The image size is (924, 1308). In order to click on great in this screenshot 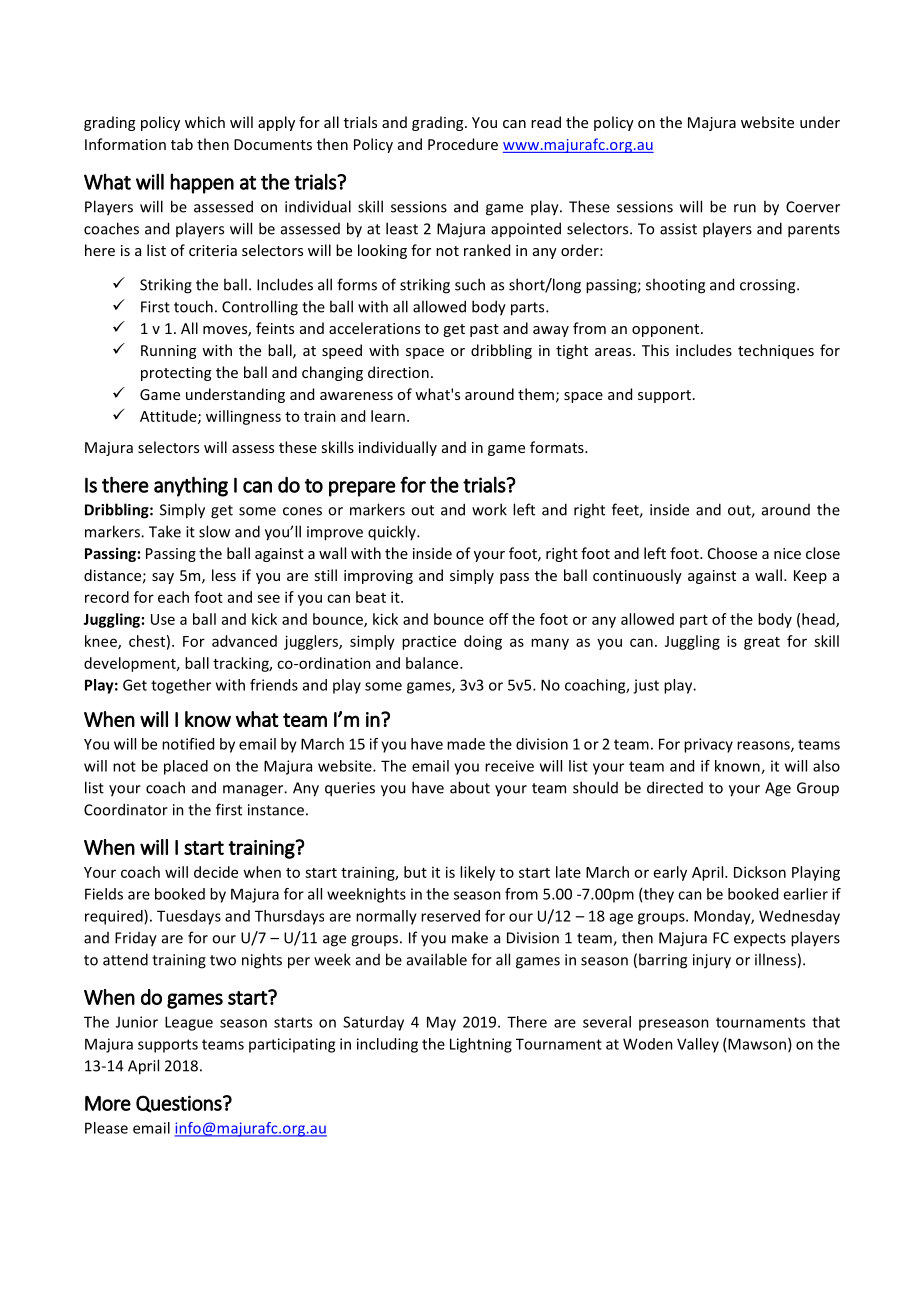, I will do `click(762, 643)`.
